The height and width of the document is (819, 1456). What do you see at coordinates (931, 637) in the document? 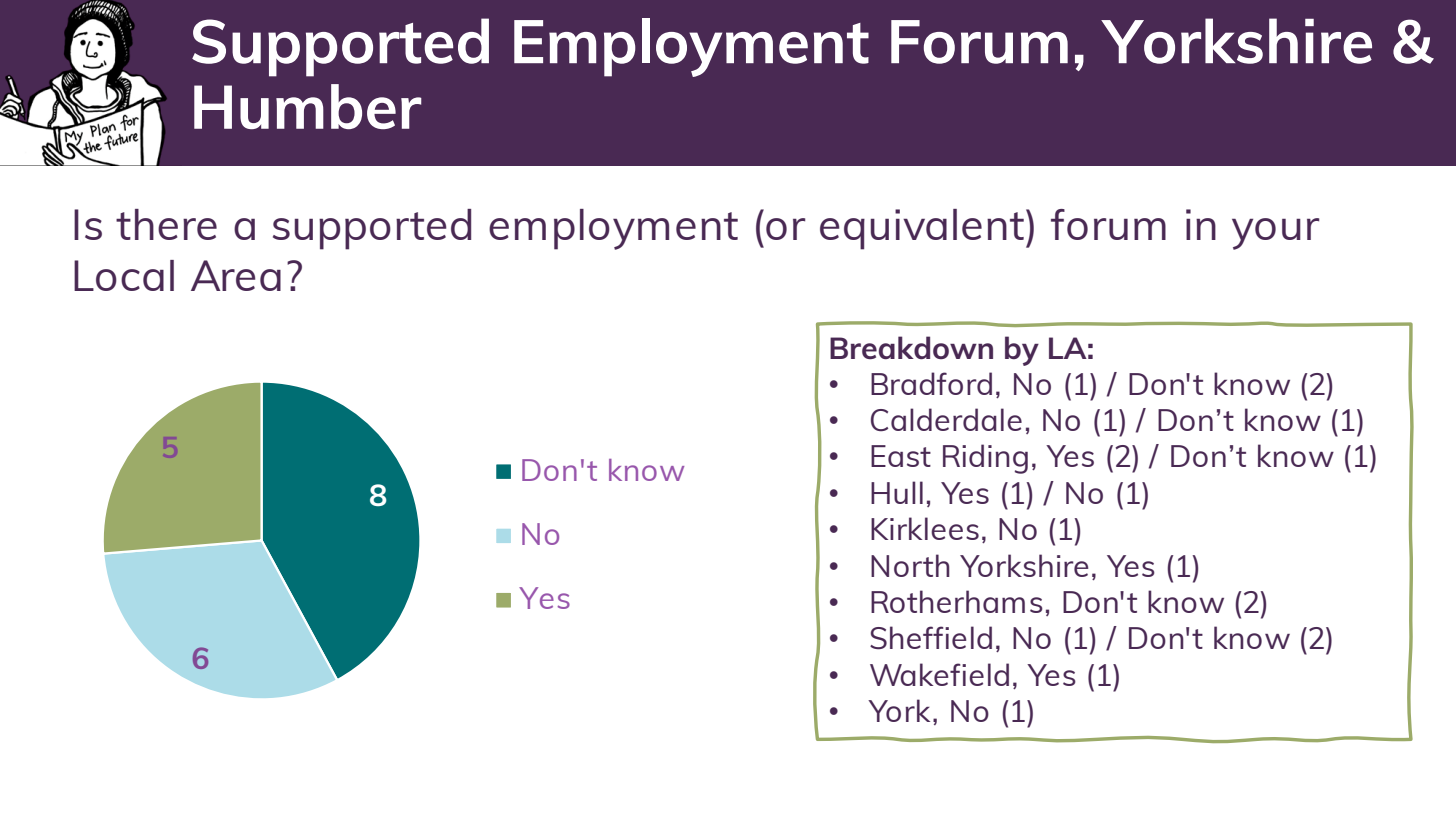
I see `Sheffield` at bounding box center [931, 637].
